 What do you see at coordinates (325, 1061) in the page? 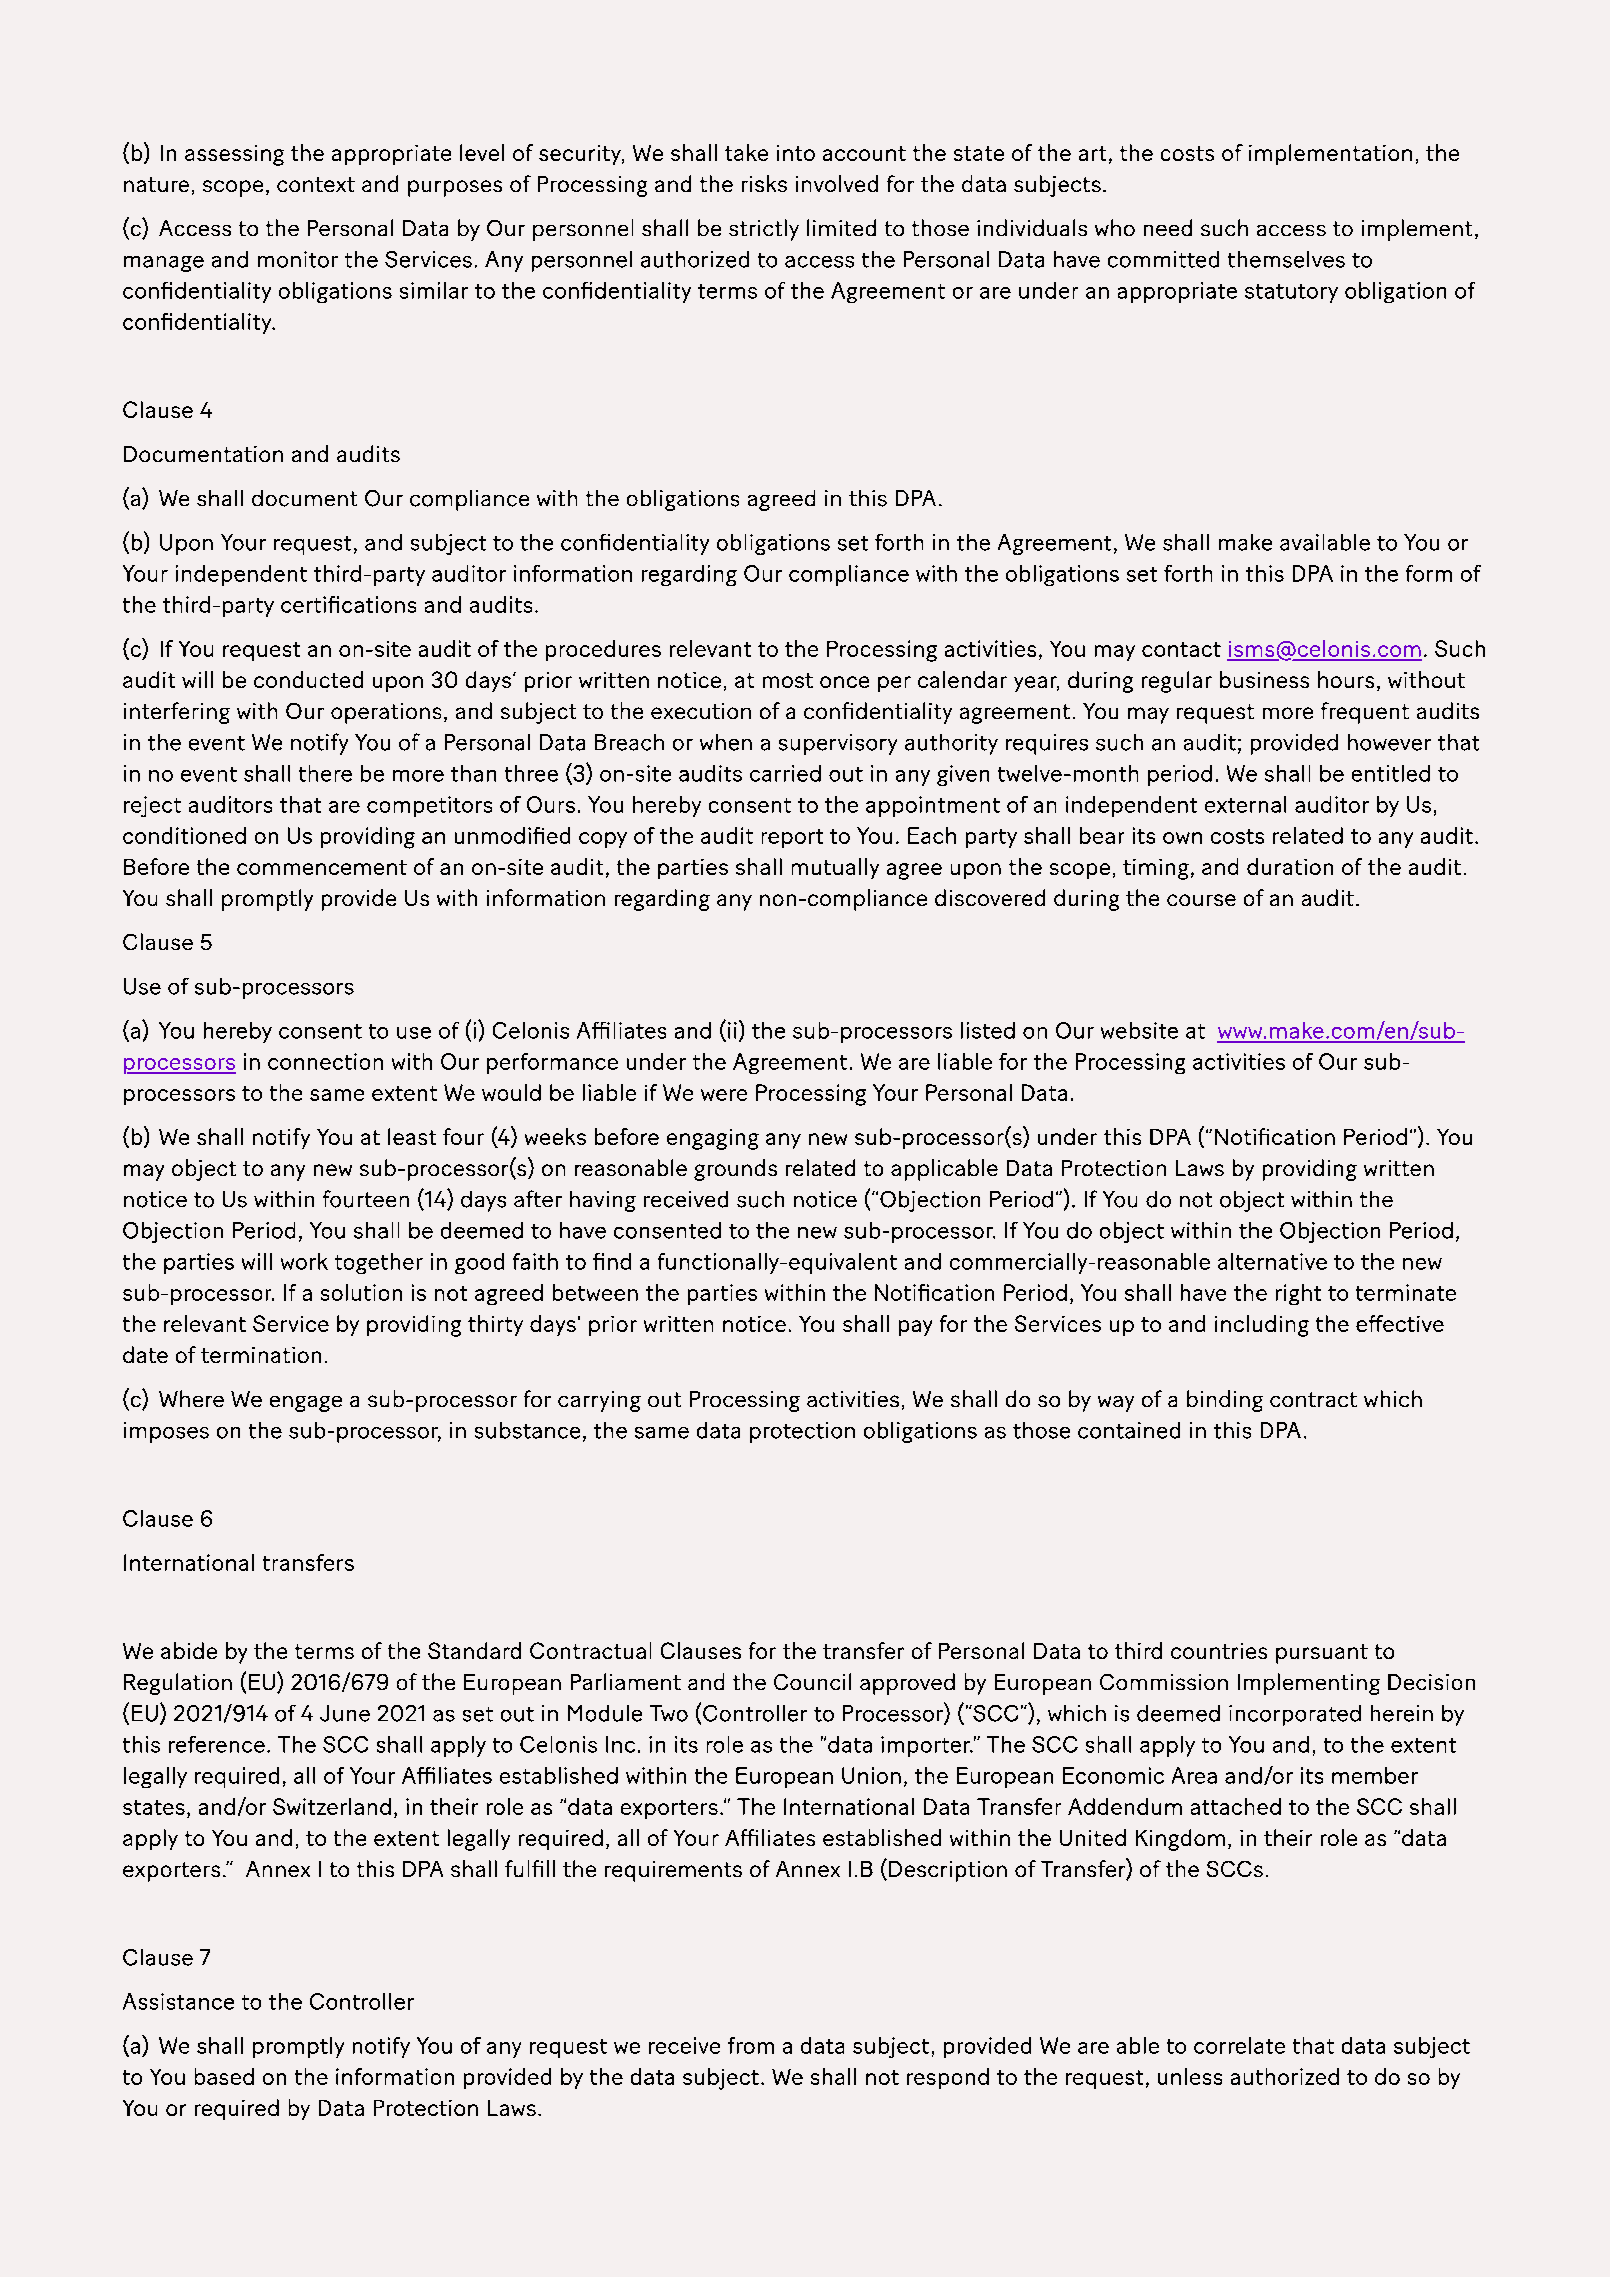
I see `connection` at bounding box center [325, 1061].
